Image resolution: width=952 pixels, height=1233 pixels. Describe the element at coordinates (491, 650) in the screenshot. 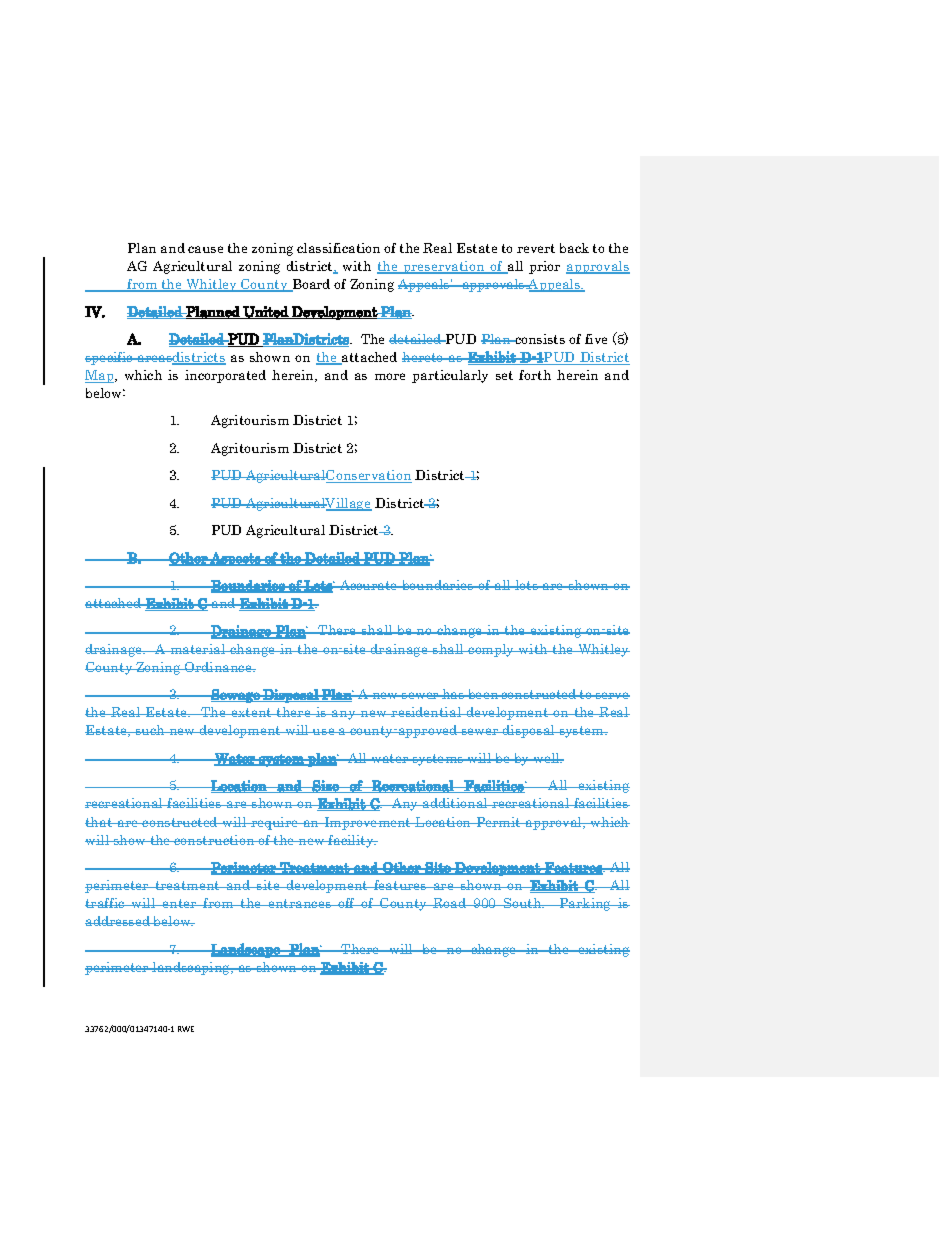

I see `comply` at that location.
